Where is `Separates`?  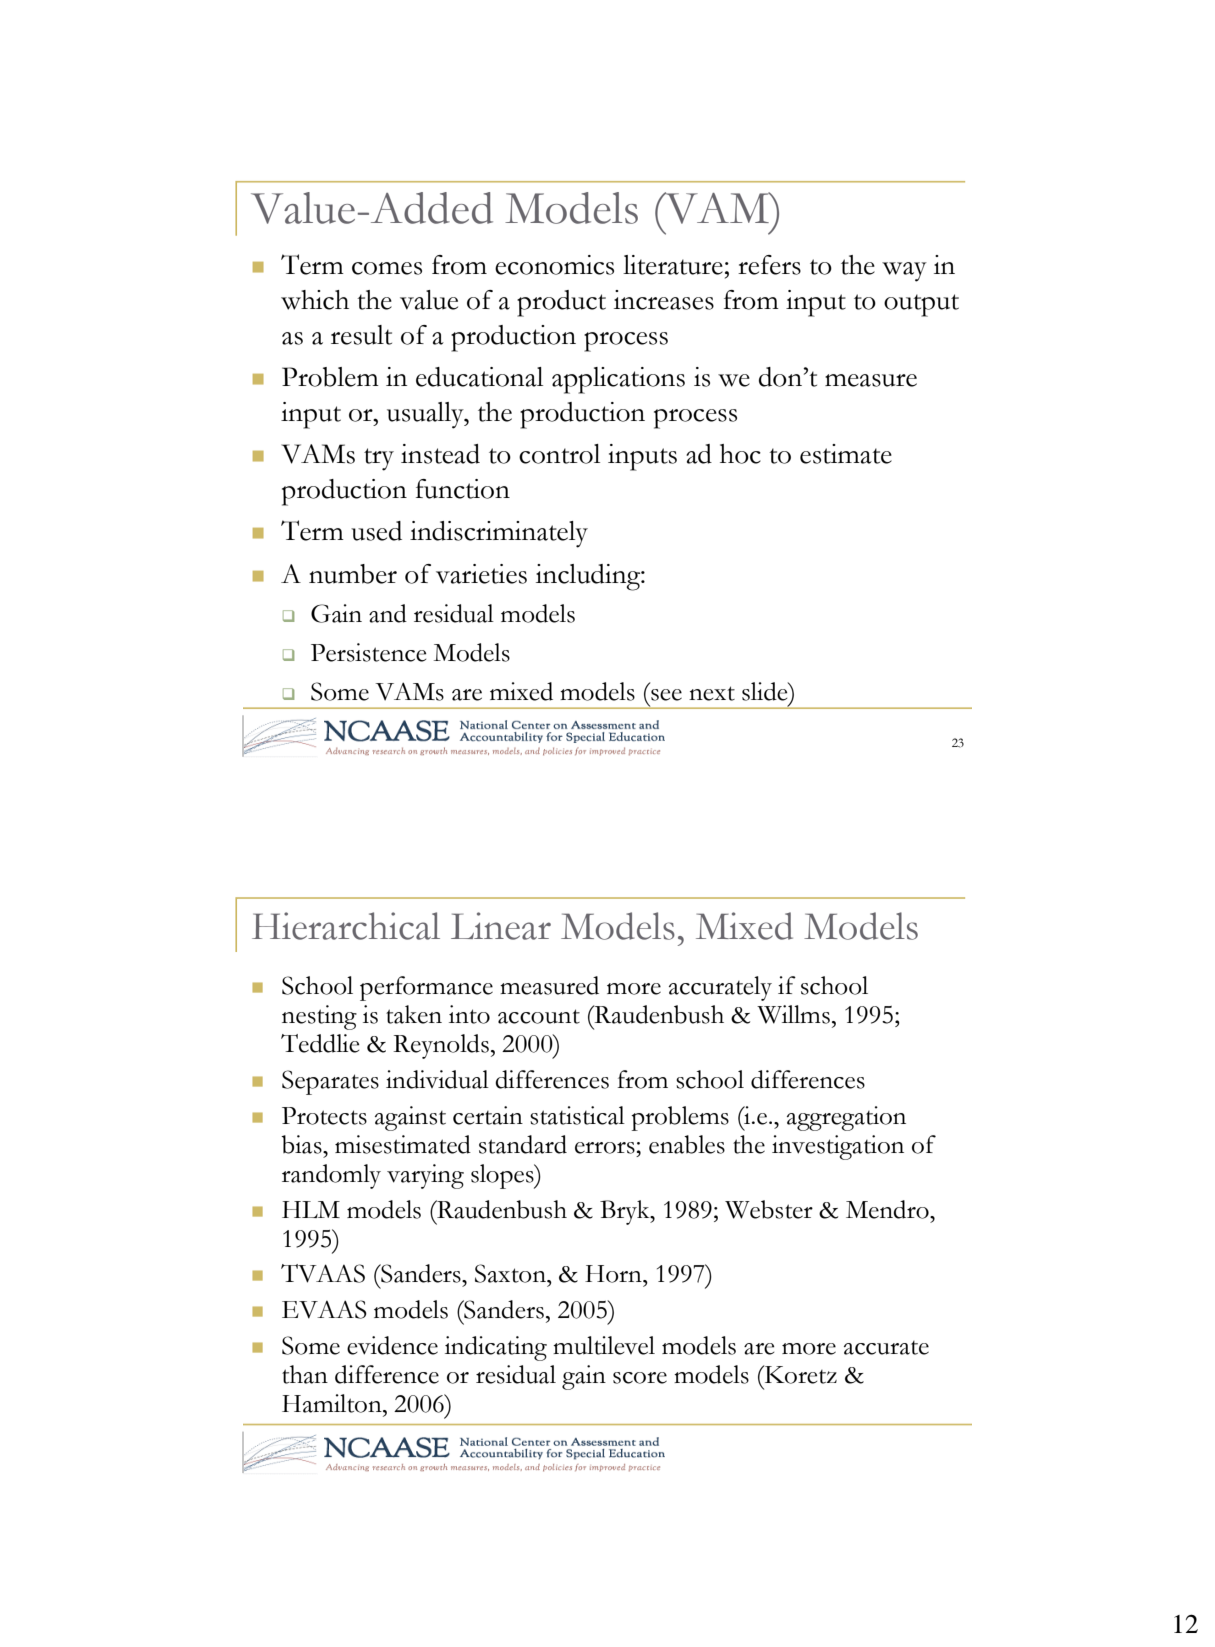
Separates is located at coordinates (330, 1082).
